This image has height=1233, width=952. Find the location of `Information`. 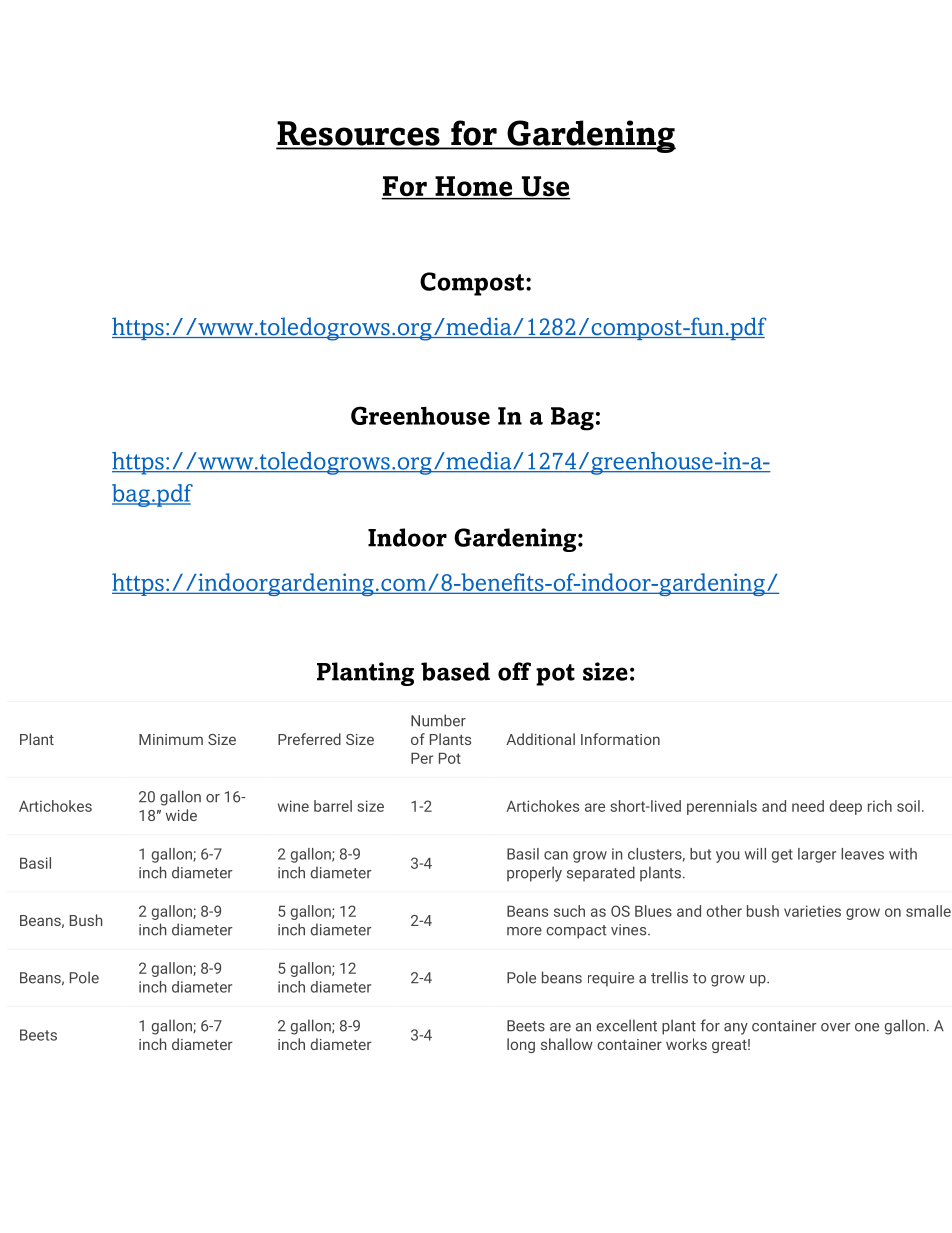

Information is located at coordinates (620, 739).
